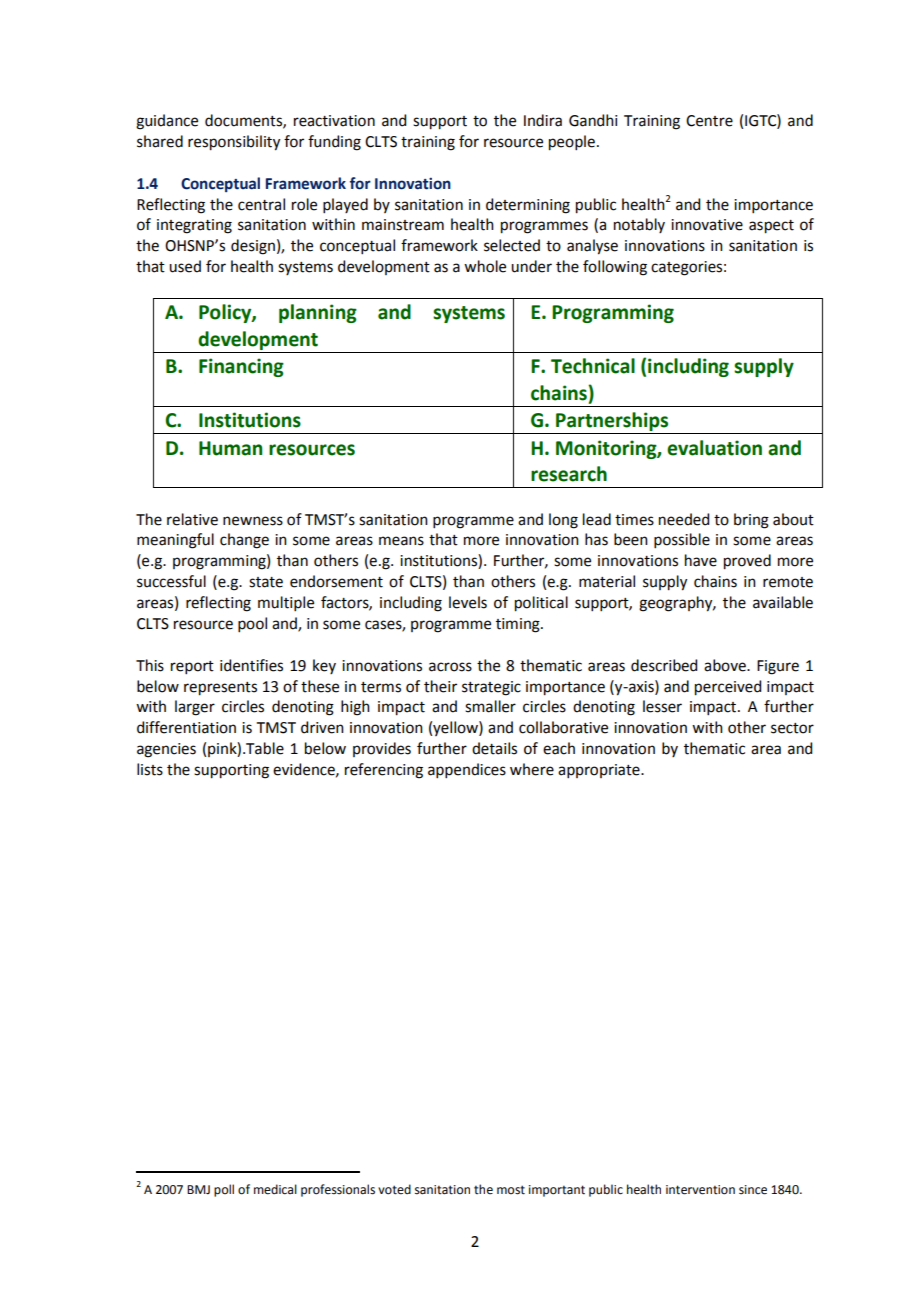 The height and width of the screenshot is (1308, 924). Describe the element at coordinates (511, 1190) in the screenshot. I see `most` at that location.
